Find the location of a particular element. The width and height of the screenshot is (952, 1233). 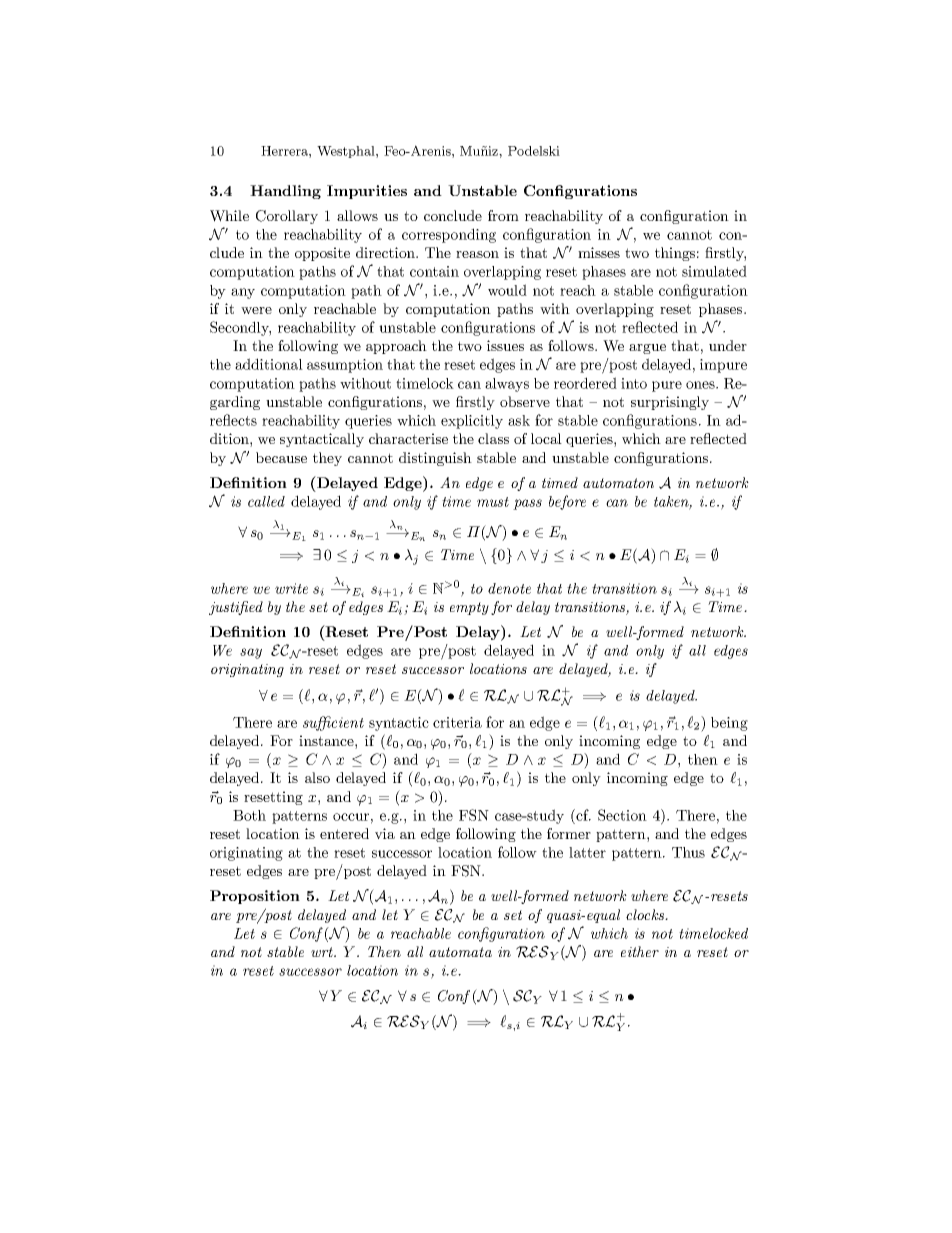

because is located at coordinates (281, 457).
